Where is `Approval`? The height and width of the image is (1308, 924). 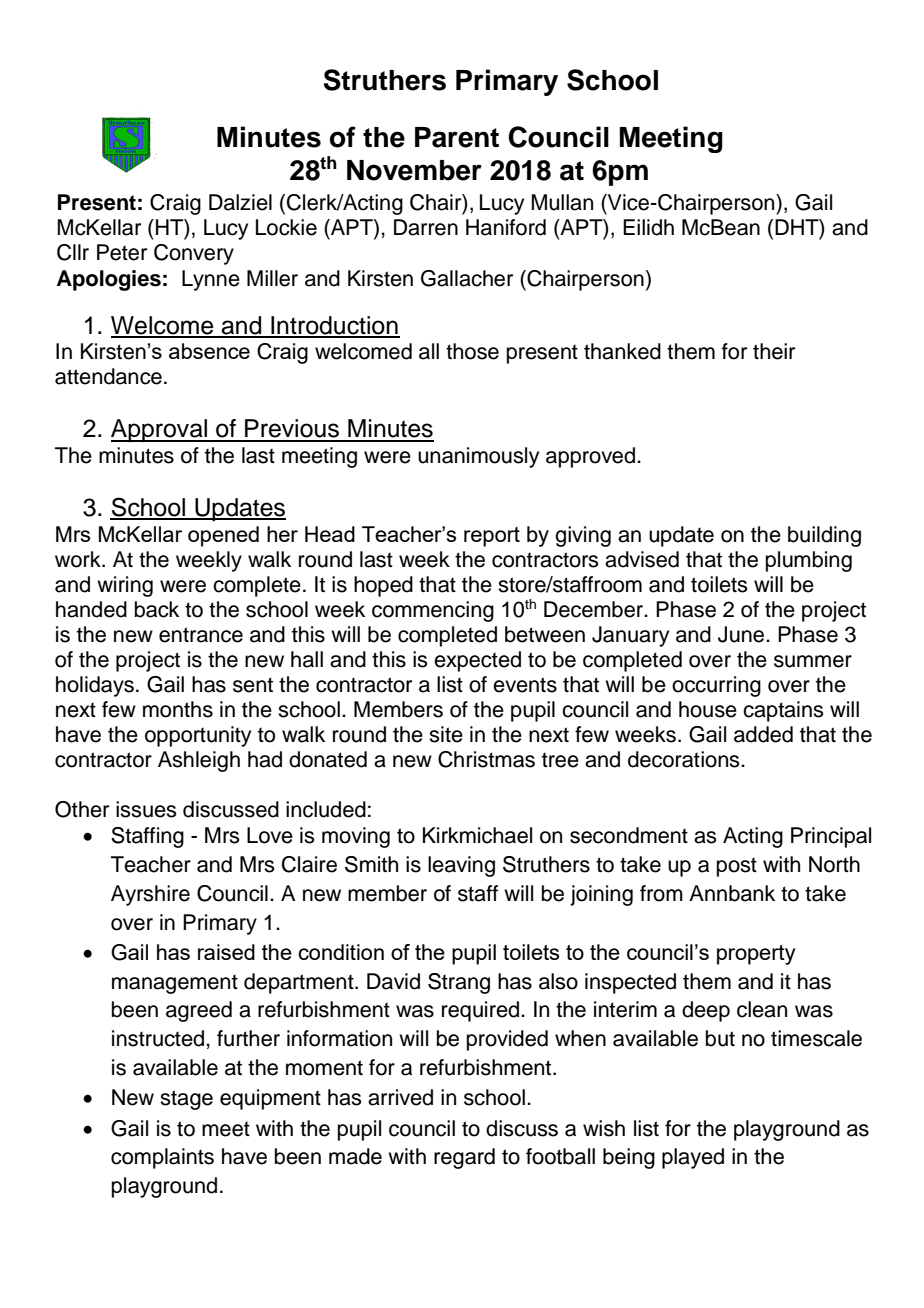 Approval is located at coordinates (160, 430).
